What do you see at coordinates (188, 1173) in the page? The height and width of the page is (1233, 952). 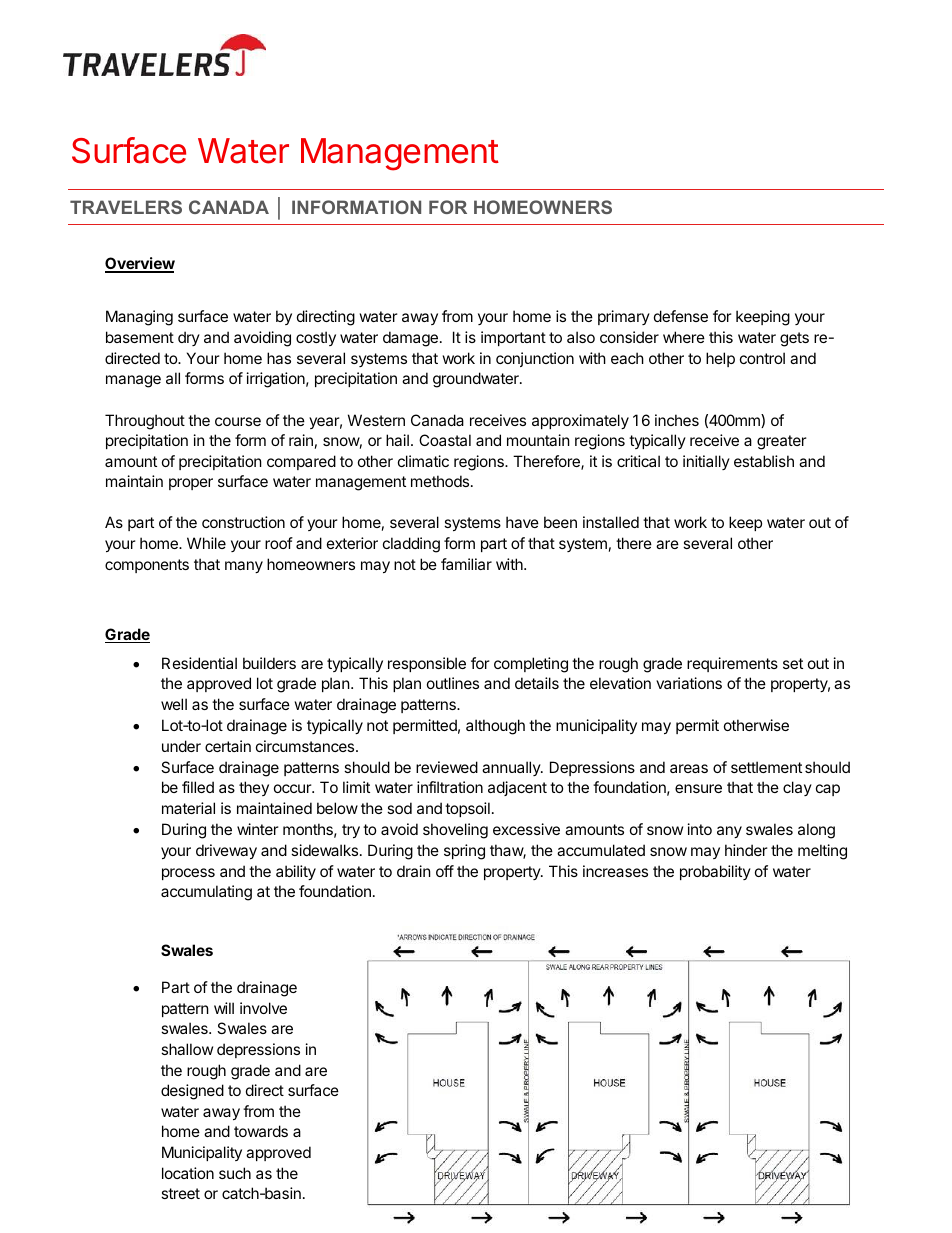 I see `location` at bounding box center [188, 1173].
